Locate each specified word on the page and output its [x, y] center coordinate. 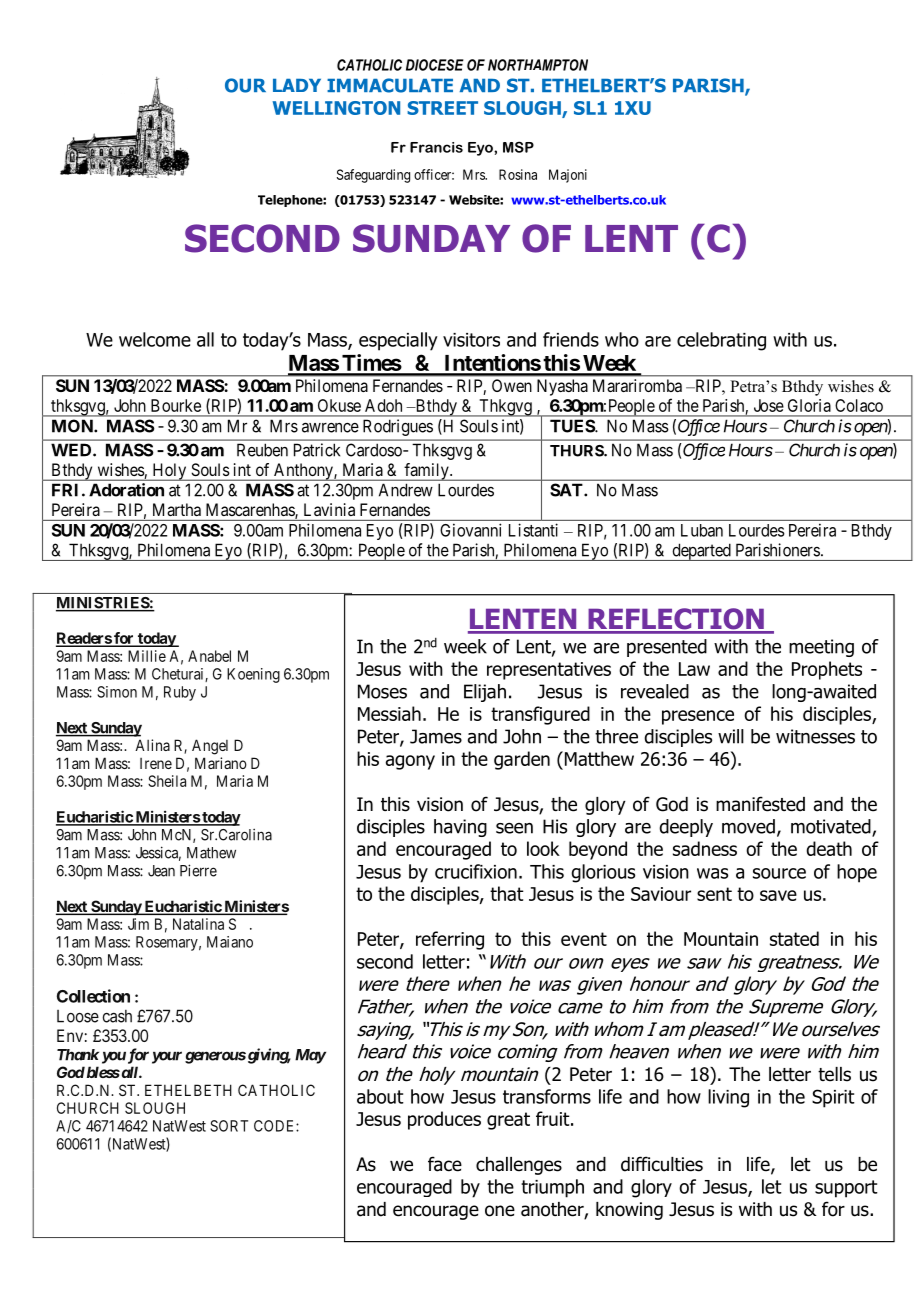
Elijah [485, 693]
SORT [229, 1126]
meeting [821, 648]
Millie [147, 656]
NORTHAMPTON [538, 65]
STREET [442, 108]
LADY [297, 85]
